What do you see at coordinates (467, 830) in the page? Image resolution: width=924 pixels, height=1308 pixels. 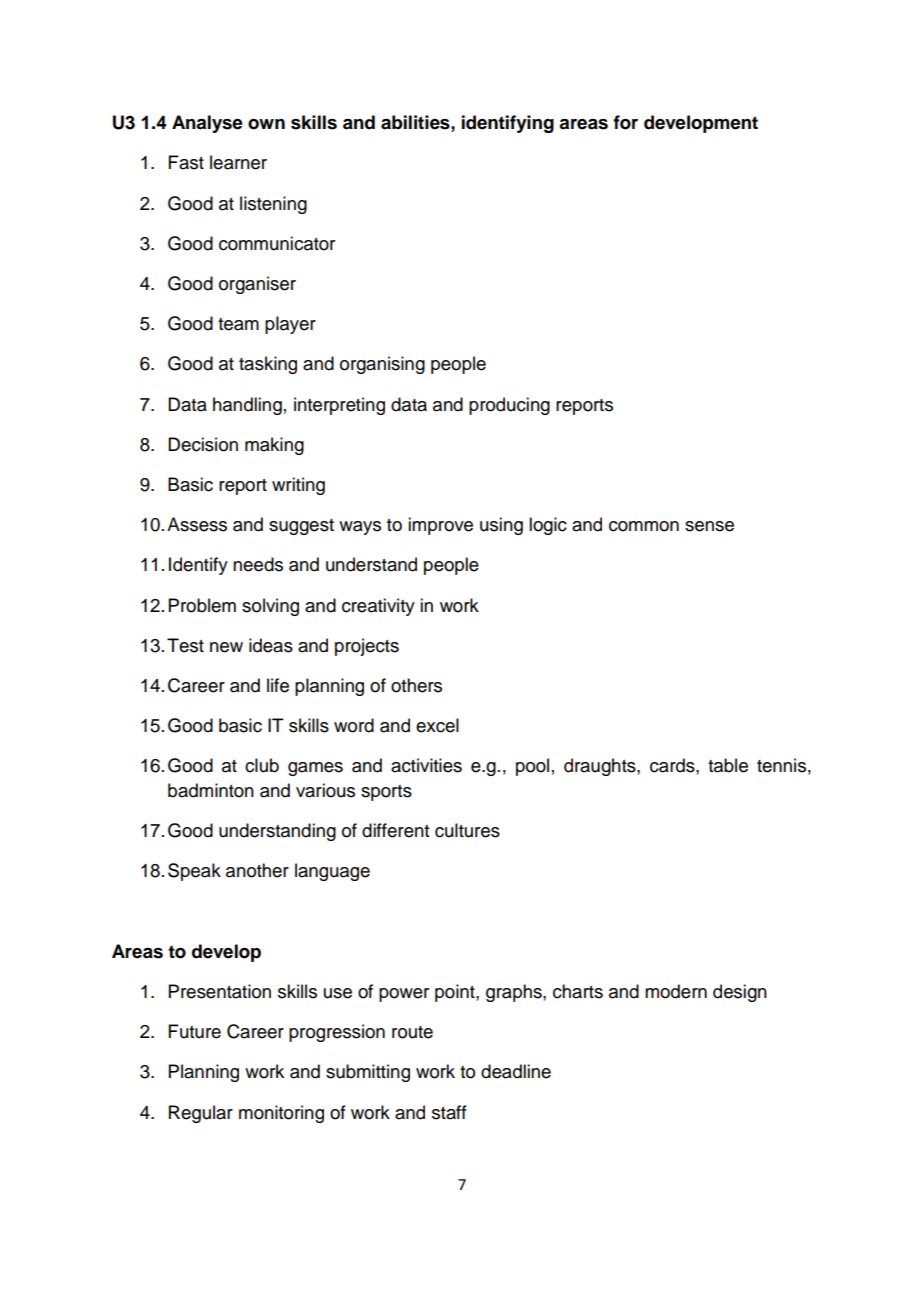 I see `cultures` at bounding box center [467, 830].
